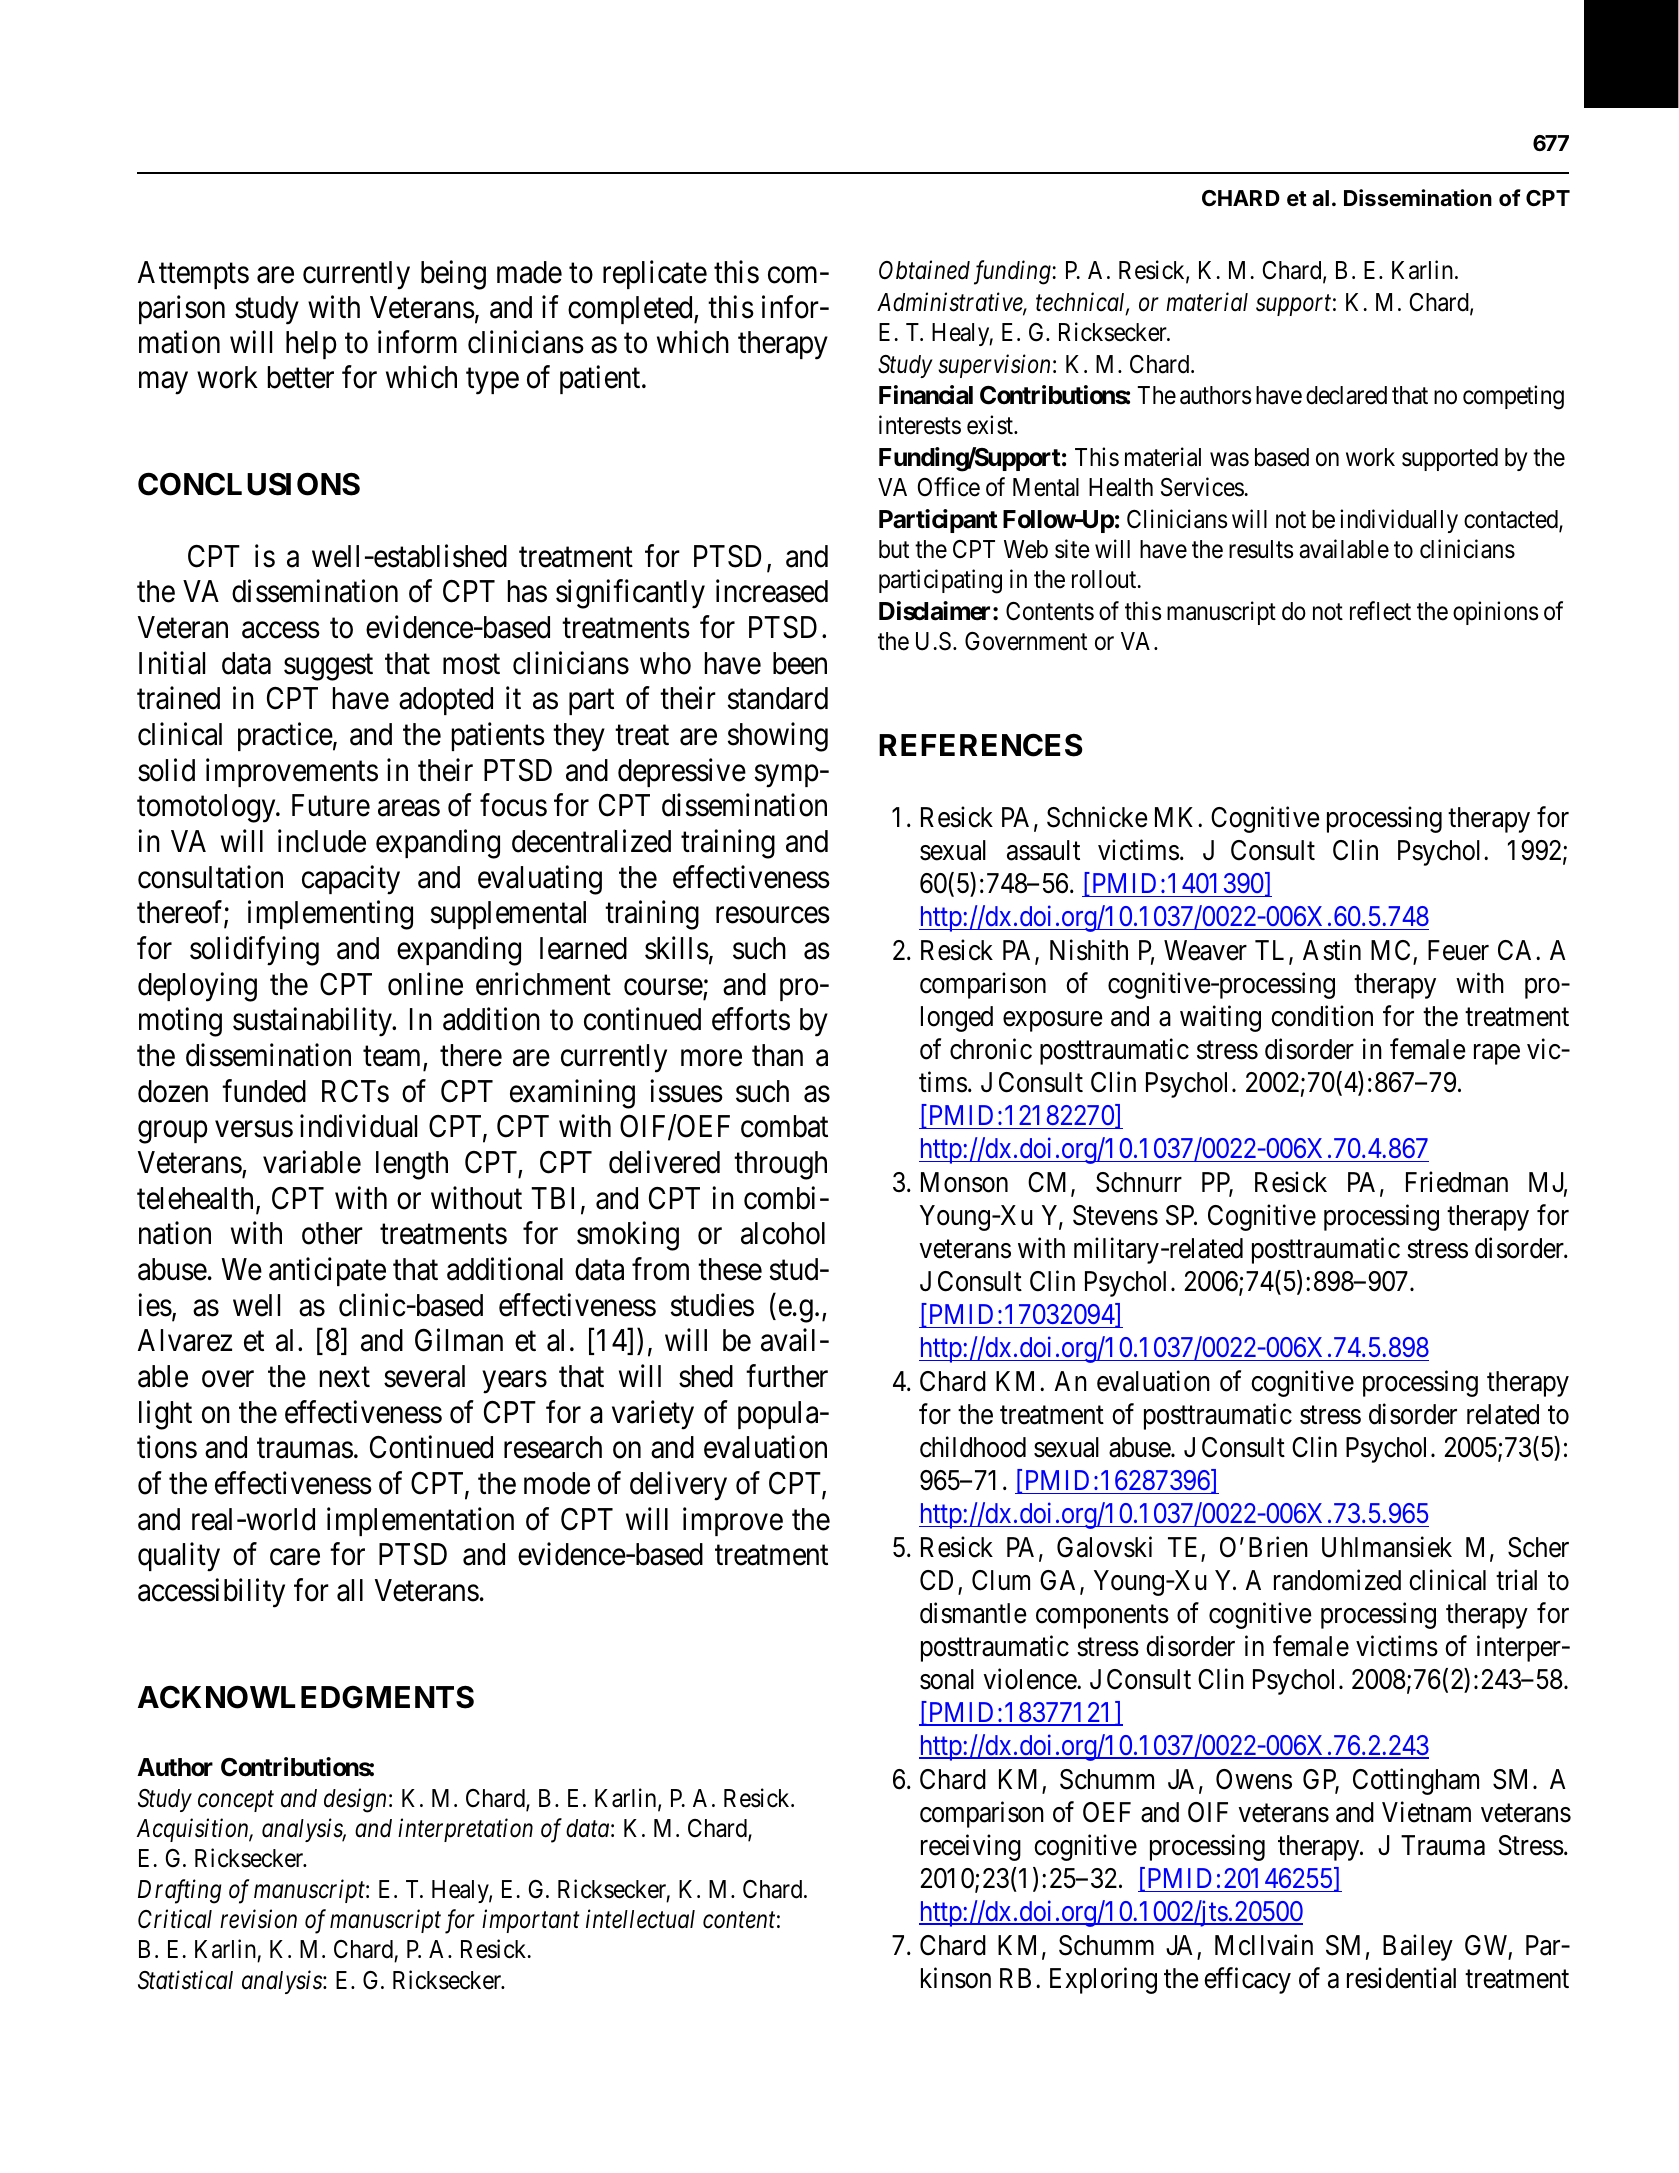  Describe the element at coordinates (258, 1919) in the document. I see `revision` at that location.
